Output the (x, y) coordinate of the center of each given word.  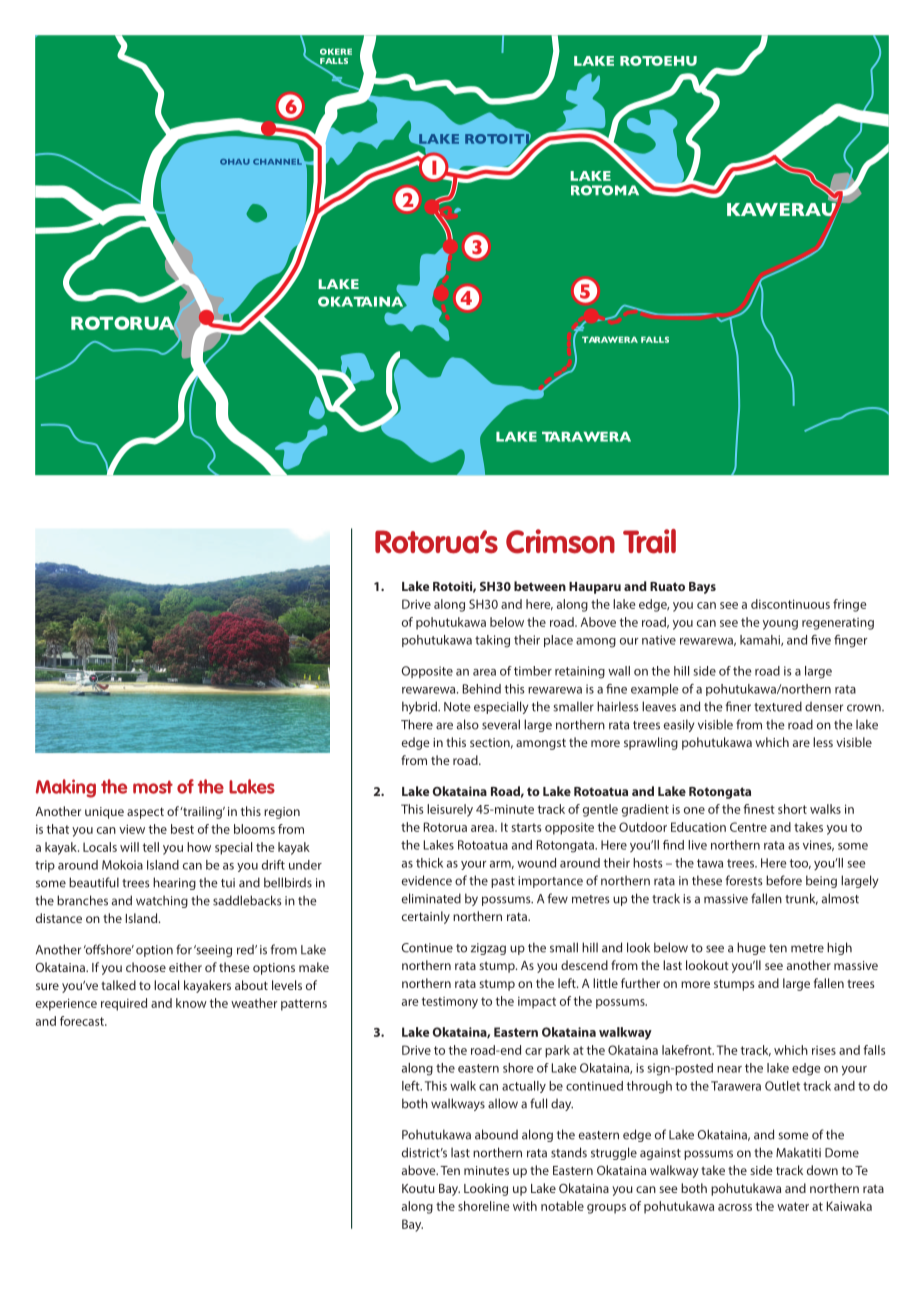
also (468, 724)
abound (496, 1134)
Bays (702, 588)
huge (751, 948)
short (792, 809)
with (525, 1206)
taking (492, 641)
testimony (450, 1003)
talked (118, 985)
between (540, 586)
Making (66, 788)
